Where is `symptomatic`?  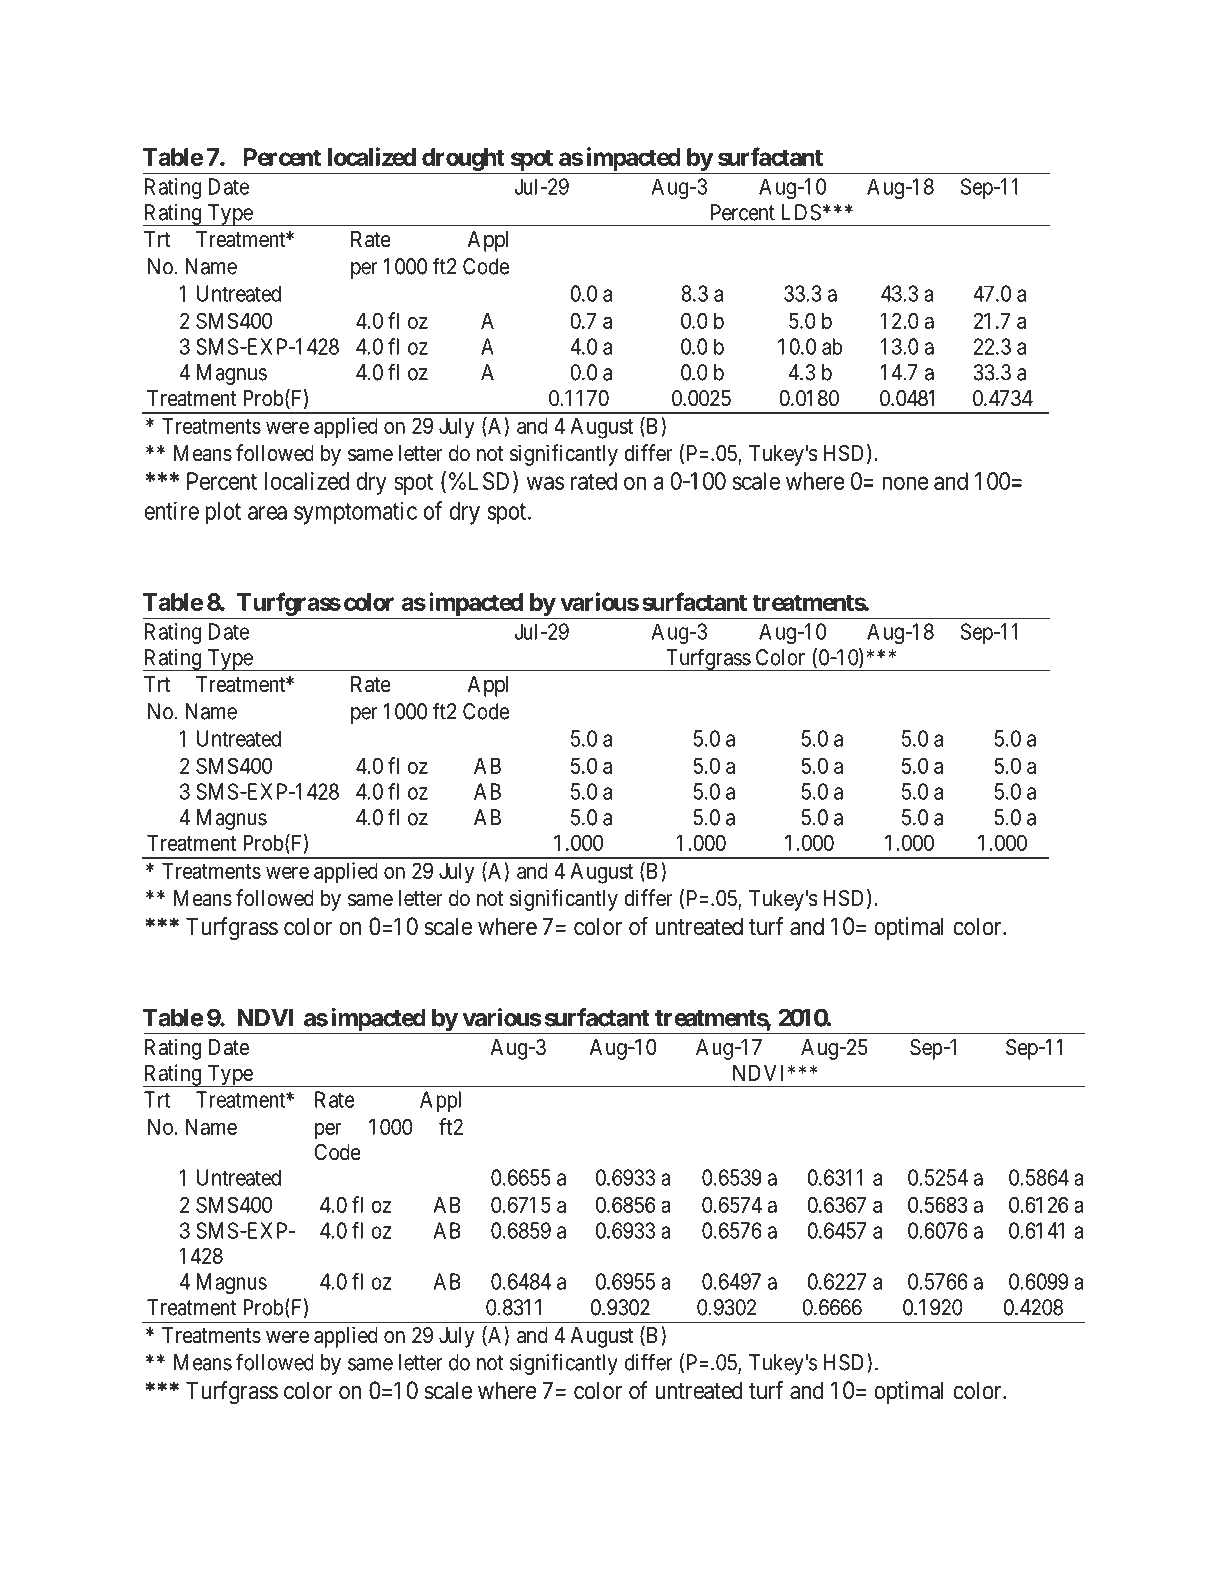
symptomatic is located at coordinates (355, 513).
